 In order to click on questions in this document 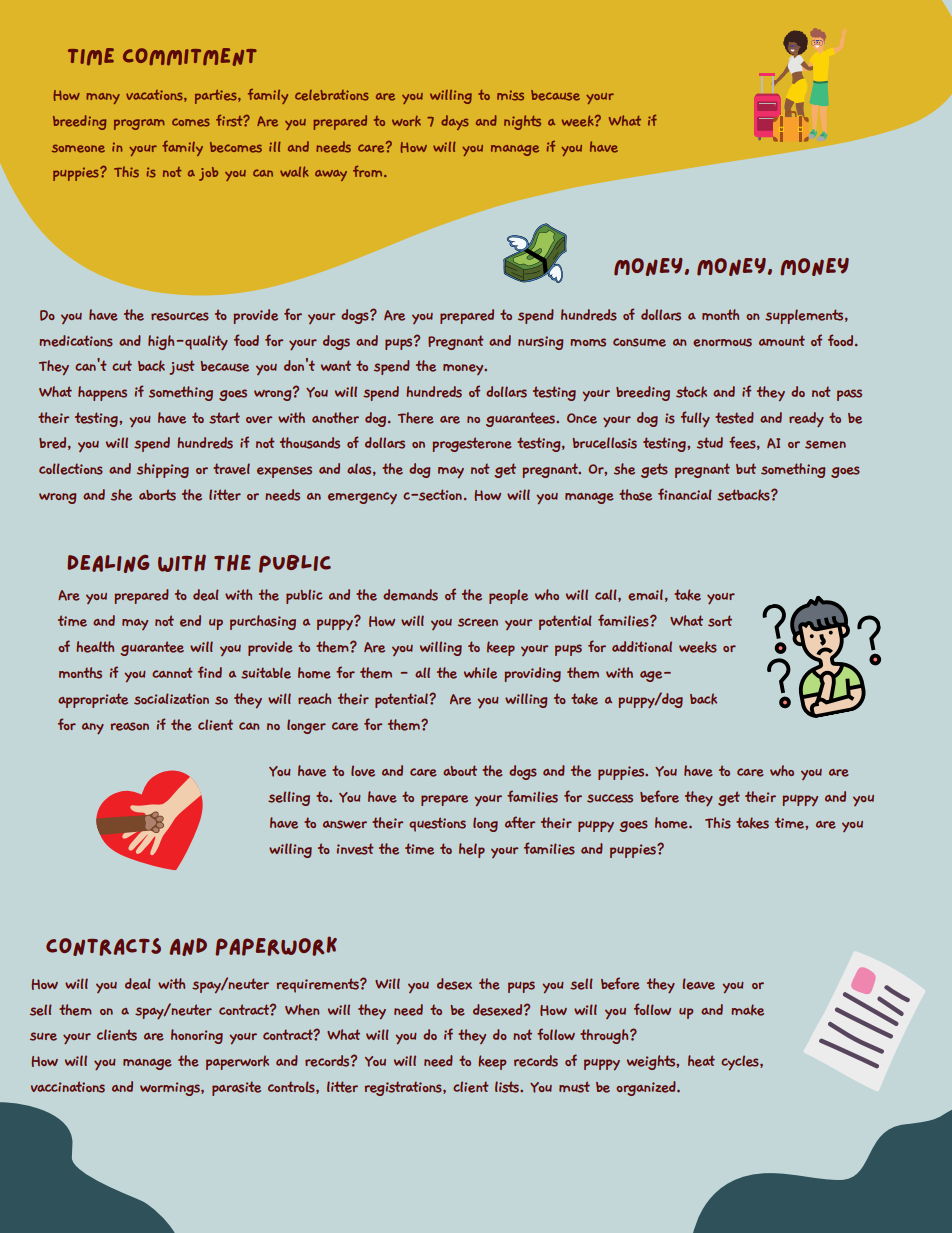, I will do `click(437, 824)`.
